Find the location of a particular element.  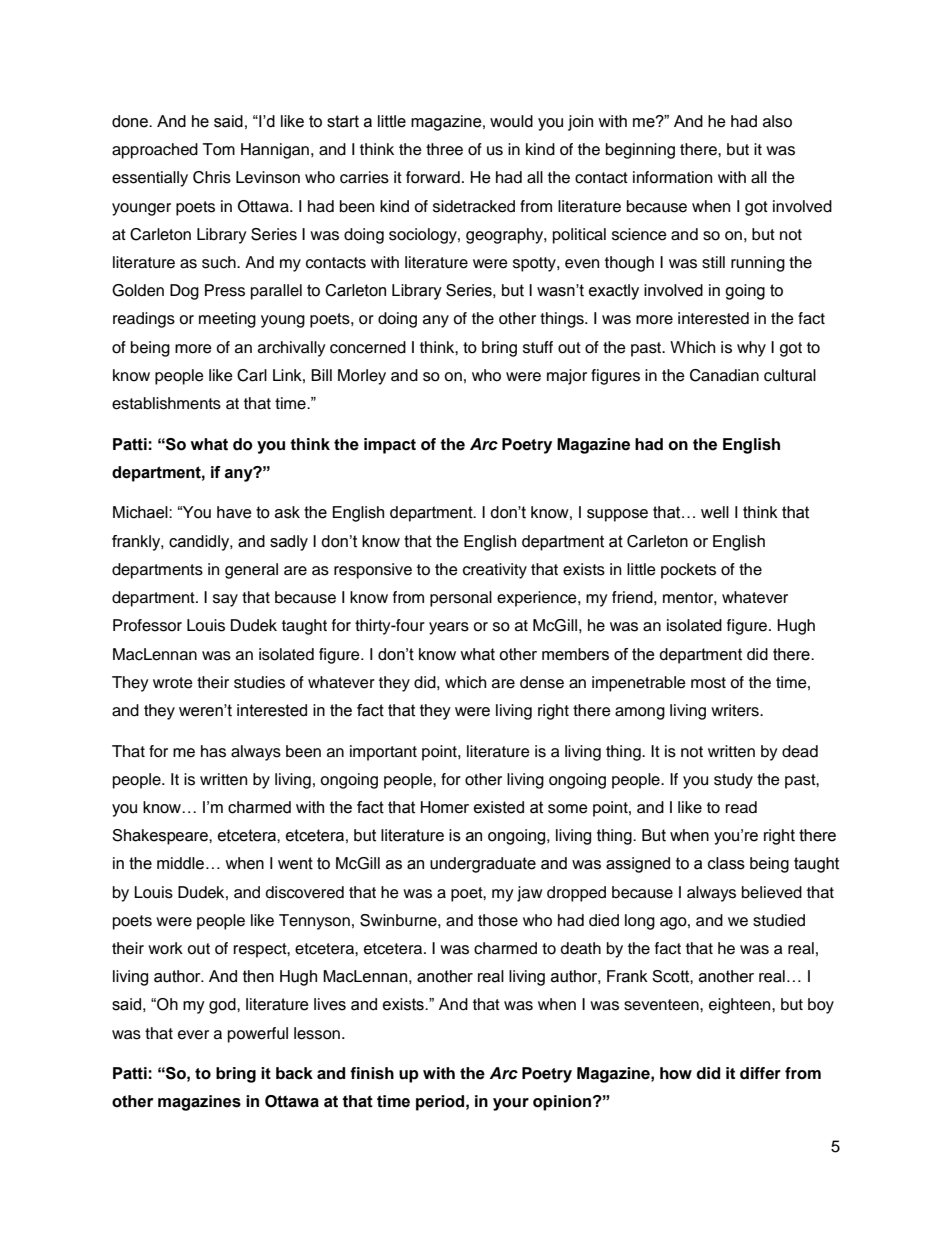

your is located at coordinates (511, 1104).
